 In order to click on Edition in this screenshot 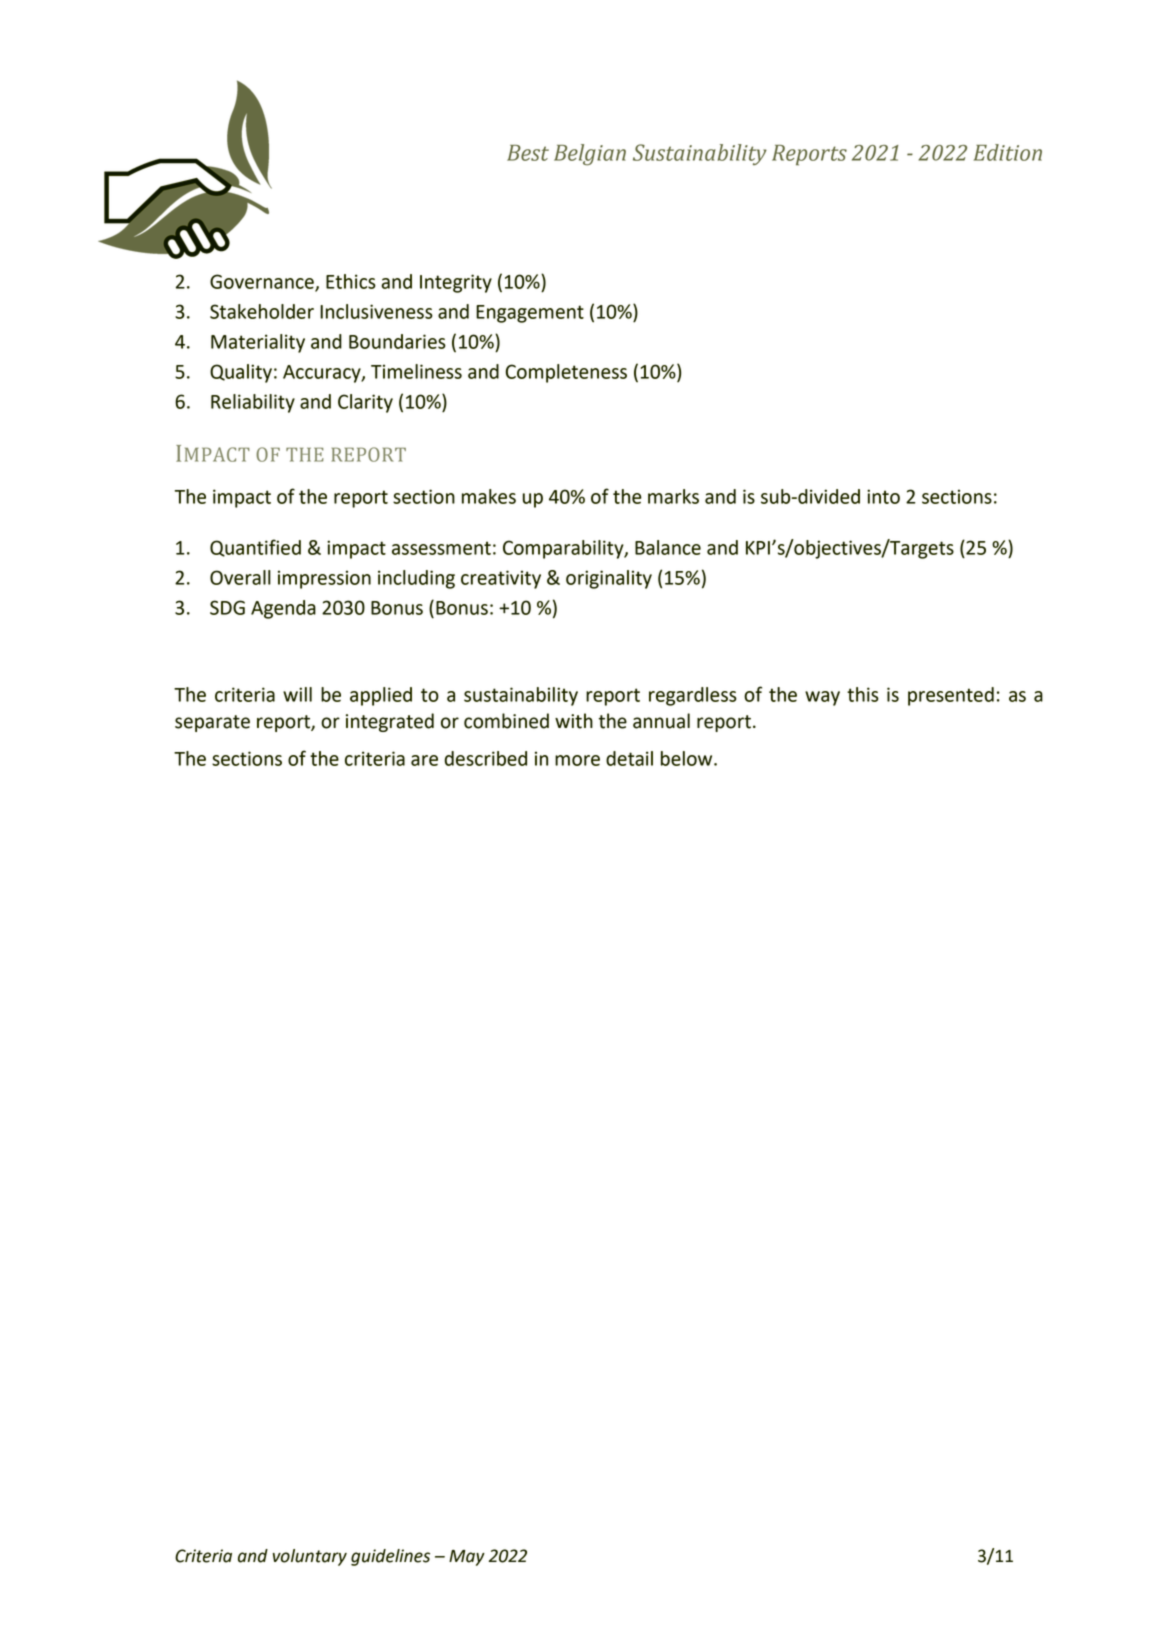, I will do `click(1008, 152)`.
